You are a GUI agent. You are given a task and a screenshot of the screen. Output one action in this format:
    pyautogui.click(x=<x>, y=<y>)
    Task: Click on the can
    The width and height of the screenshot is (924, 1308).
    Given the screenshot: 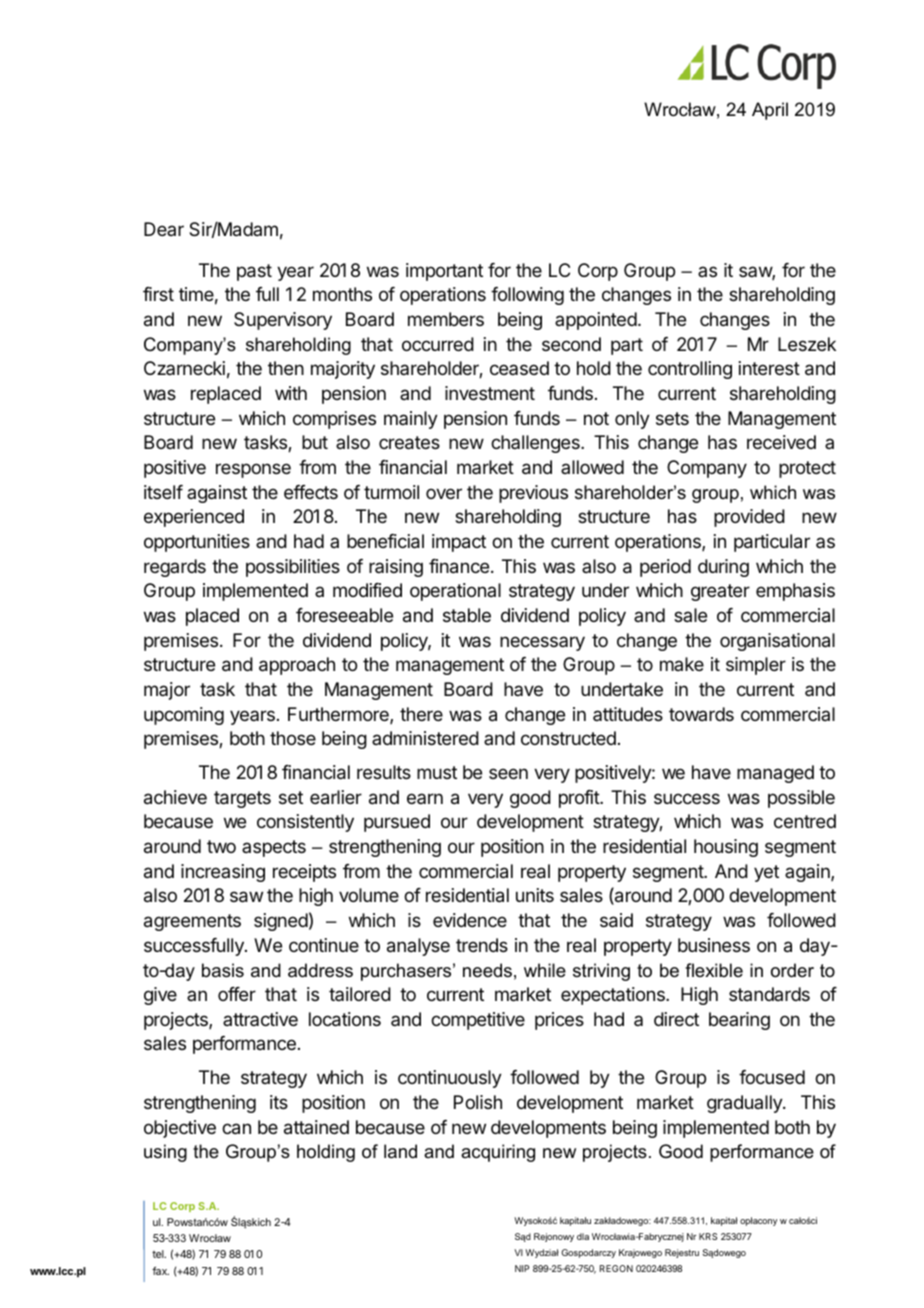 What is the action you would take?
    pyautogui.click(x=236, y=1129)
